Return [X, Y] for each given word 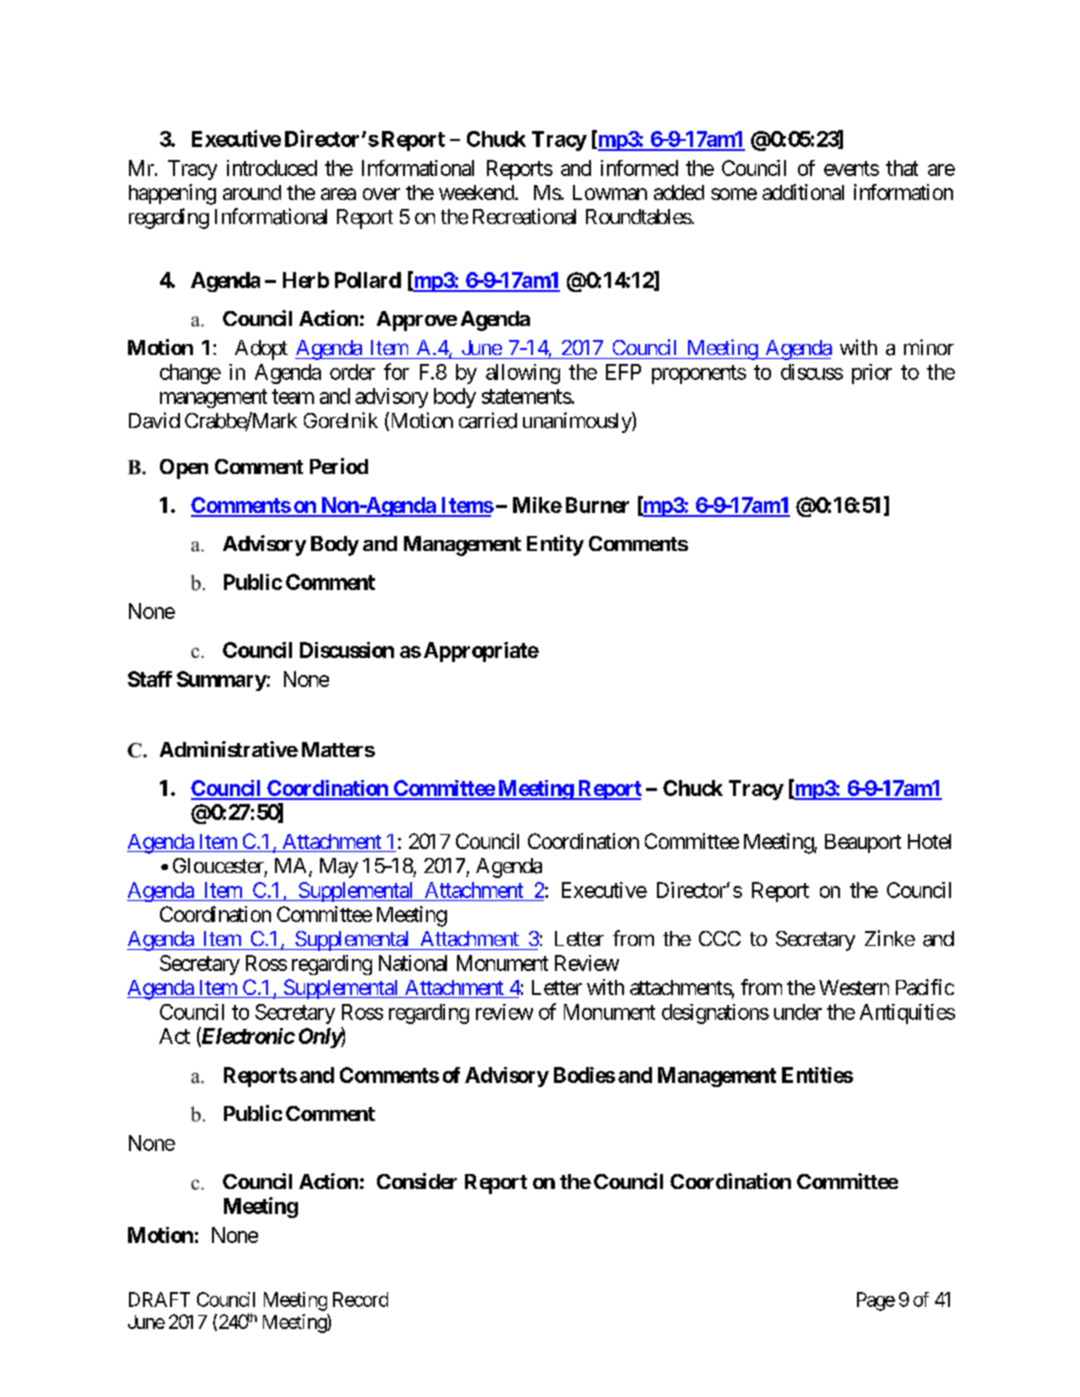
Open [184, 469]
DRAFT [159, 1299]
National [413, 963]
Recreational [524, 216]
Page [876, 1301]
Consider [417, 1181]
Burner [597, 505]
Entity [555, 545]
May [339, 868]
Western [854, 987]
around [252, 192]
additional [803, 192]
